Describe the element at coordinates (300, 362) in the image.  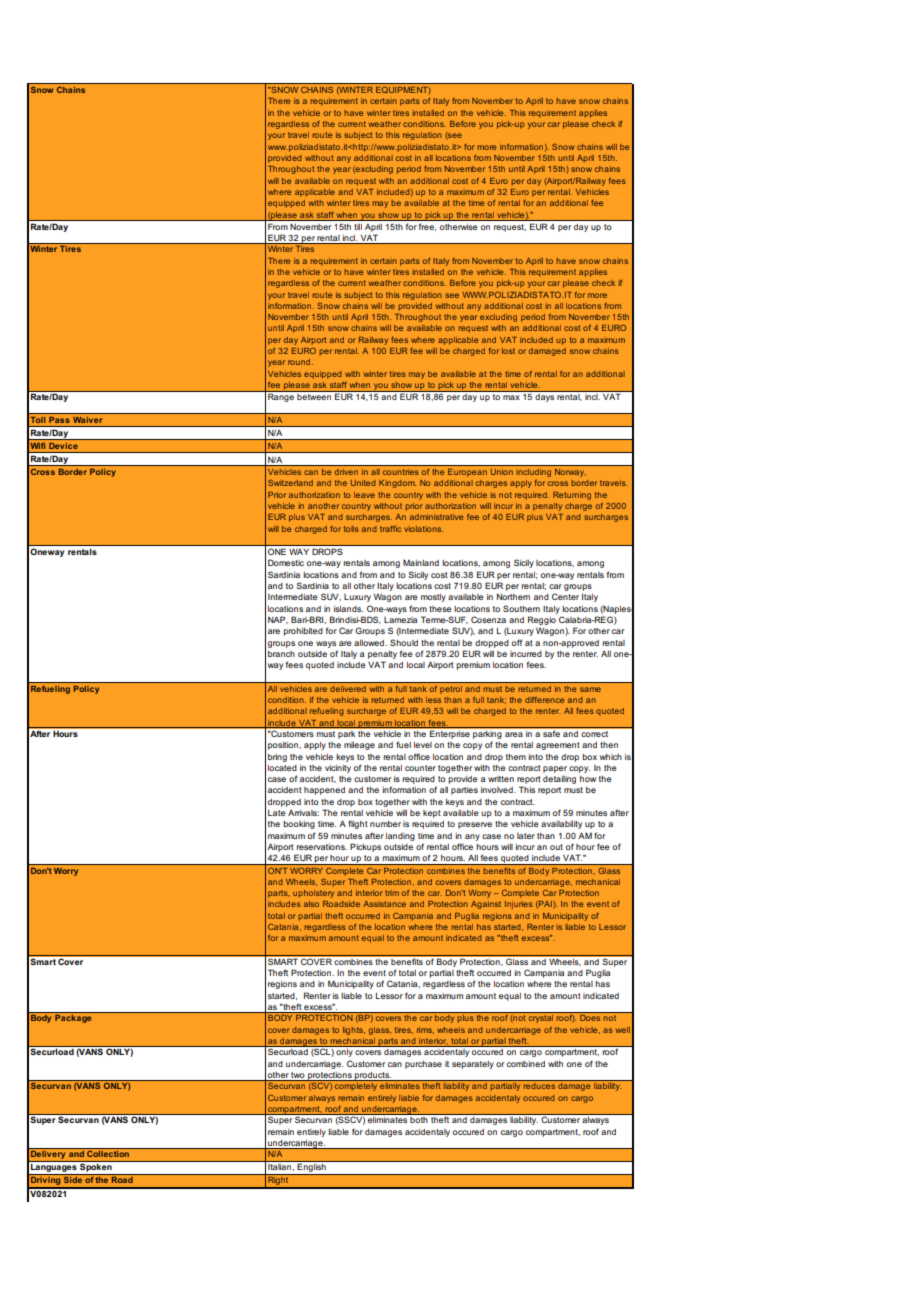
I see `round` at that location.
